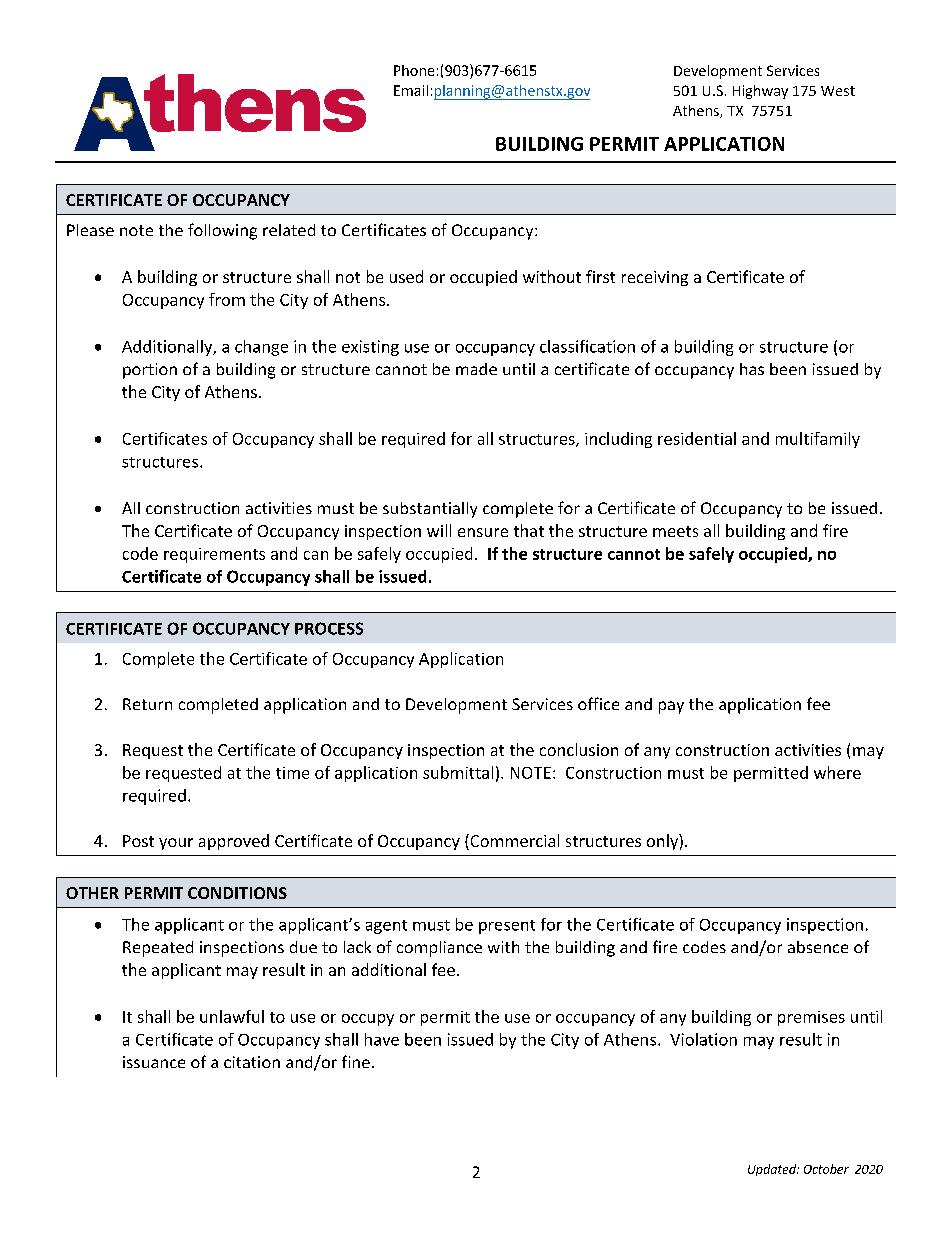 This document has height=1233, width=952. What do you see at coordinates (760, 92) in the document?
I see `Highway` at bounding box center [760, 92].
